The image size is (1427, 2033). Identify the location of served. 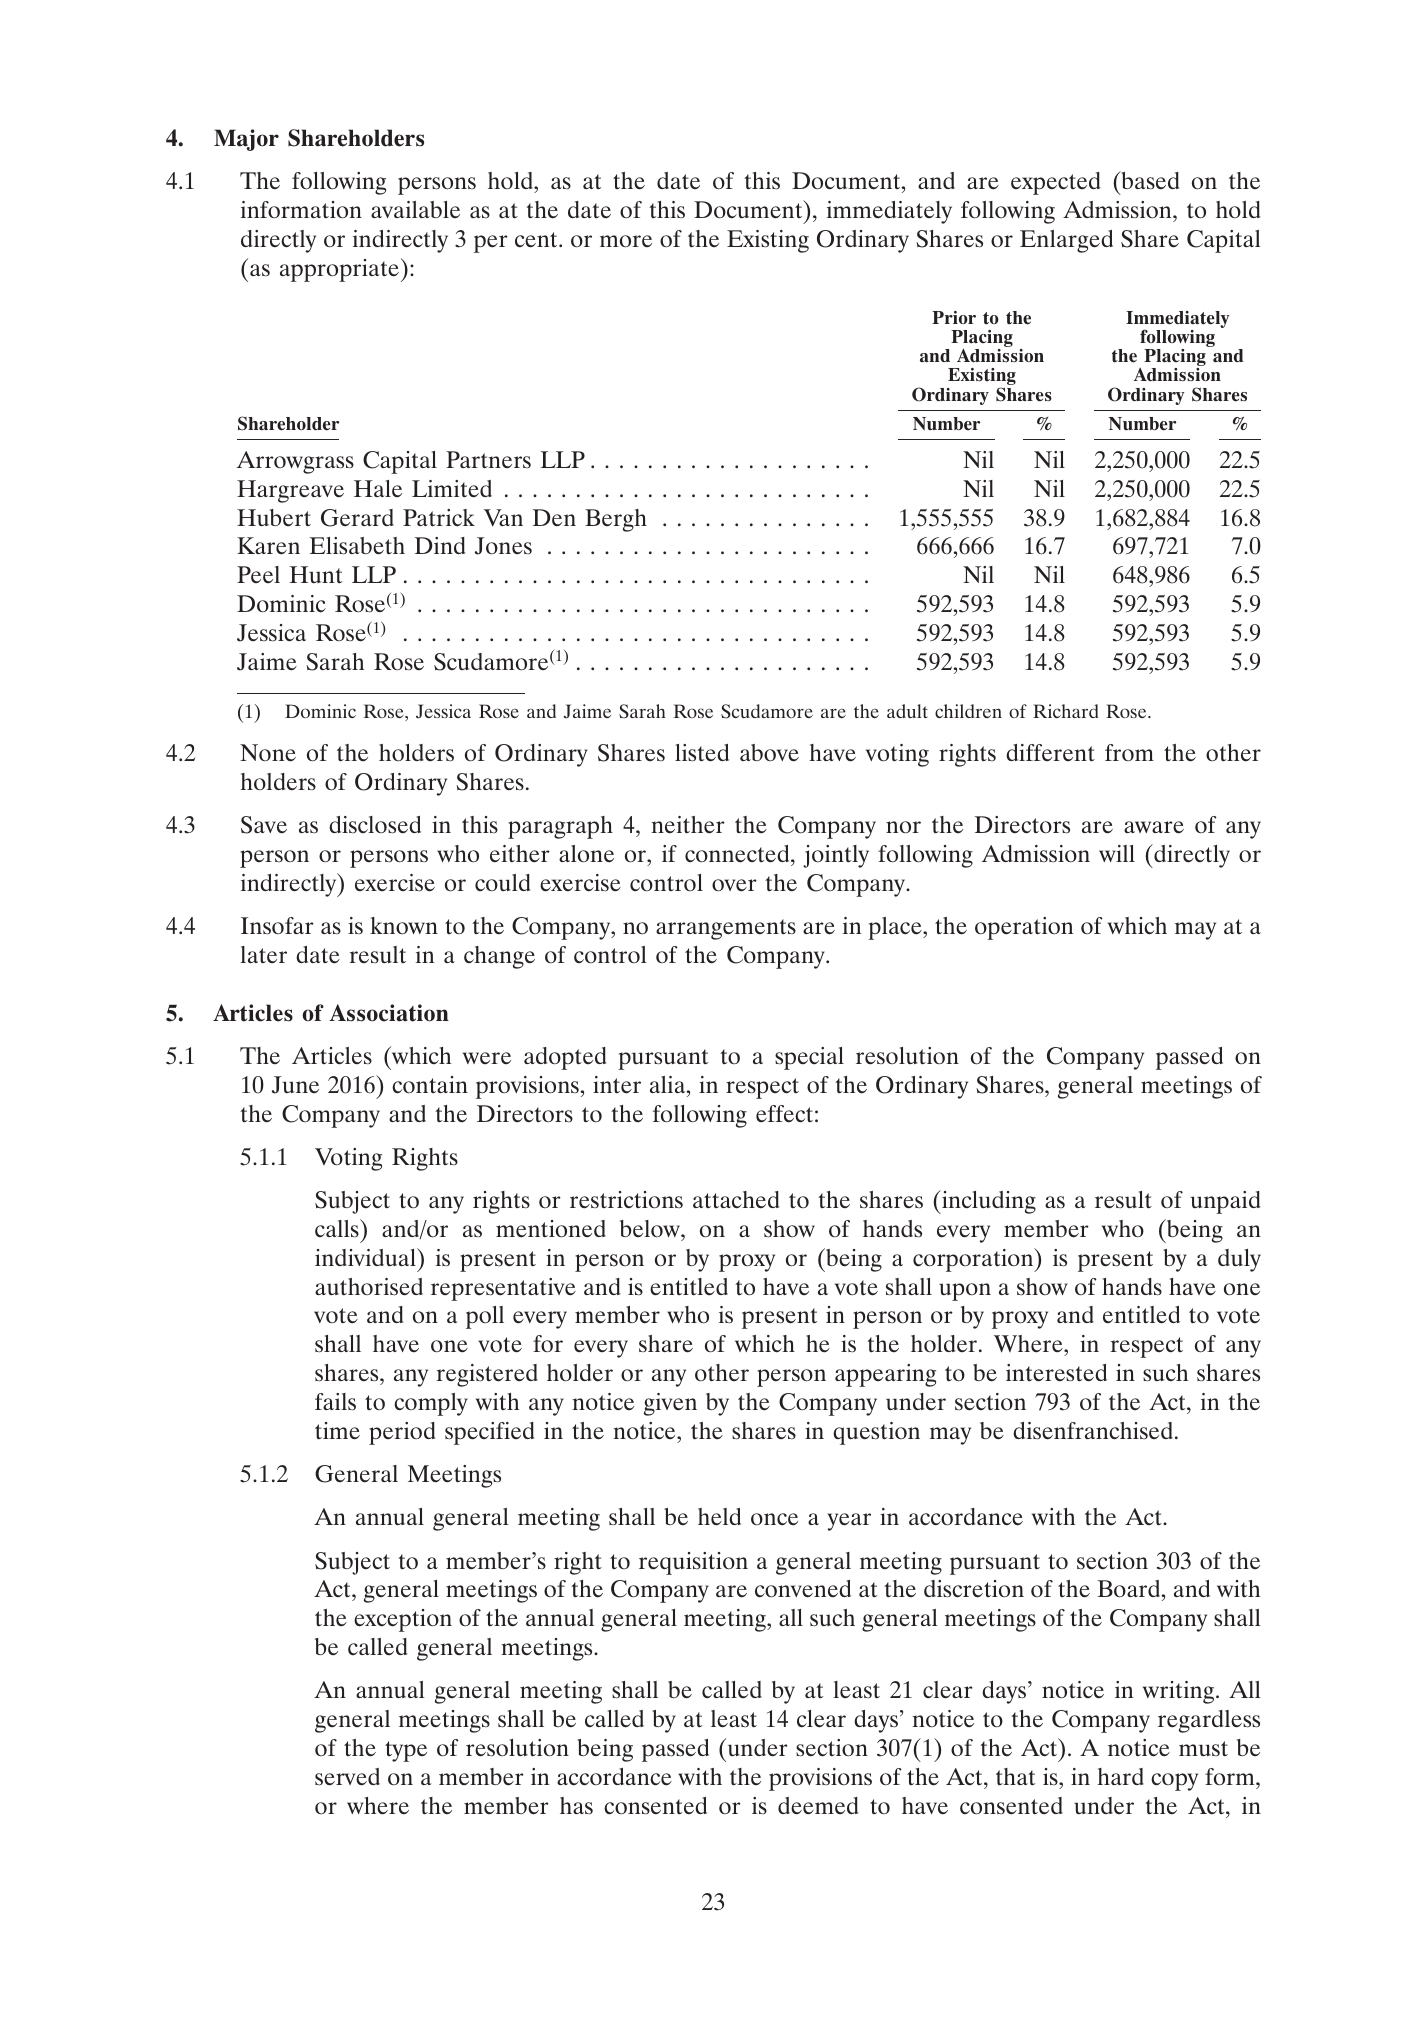
(347, 1777).
